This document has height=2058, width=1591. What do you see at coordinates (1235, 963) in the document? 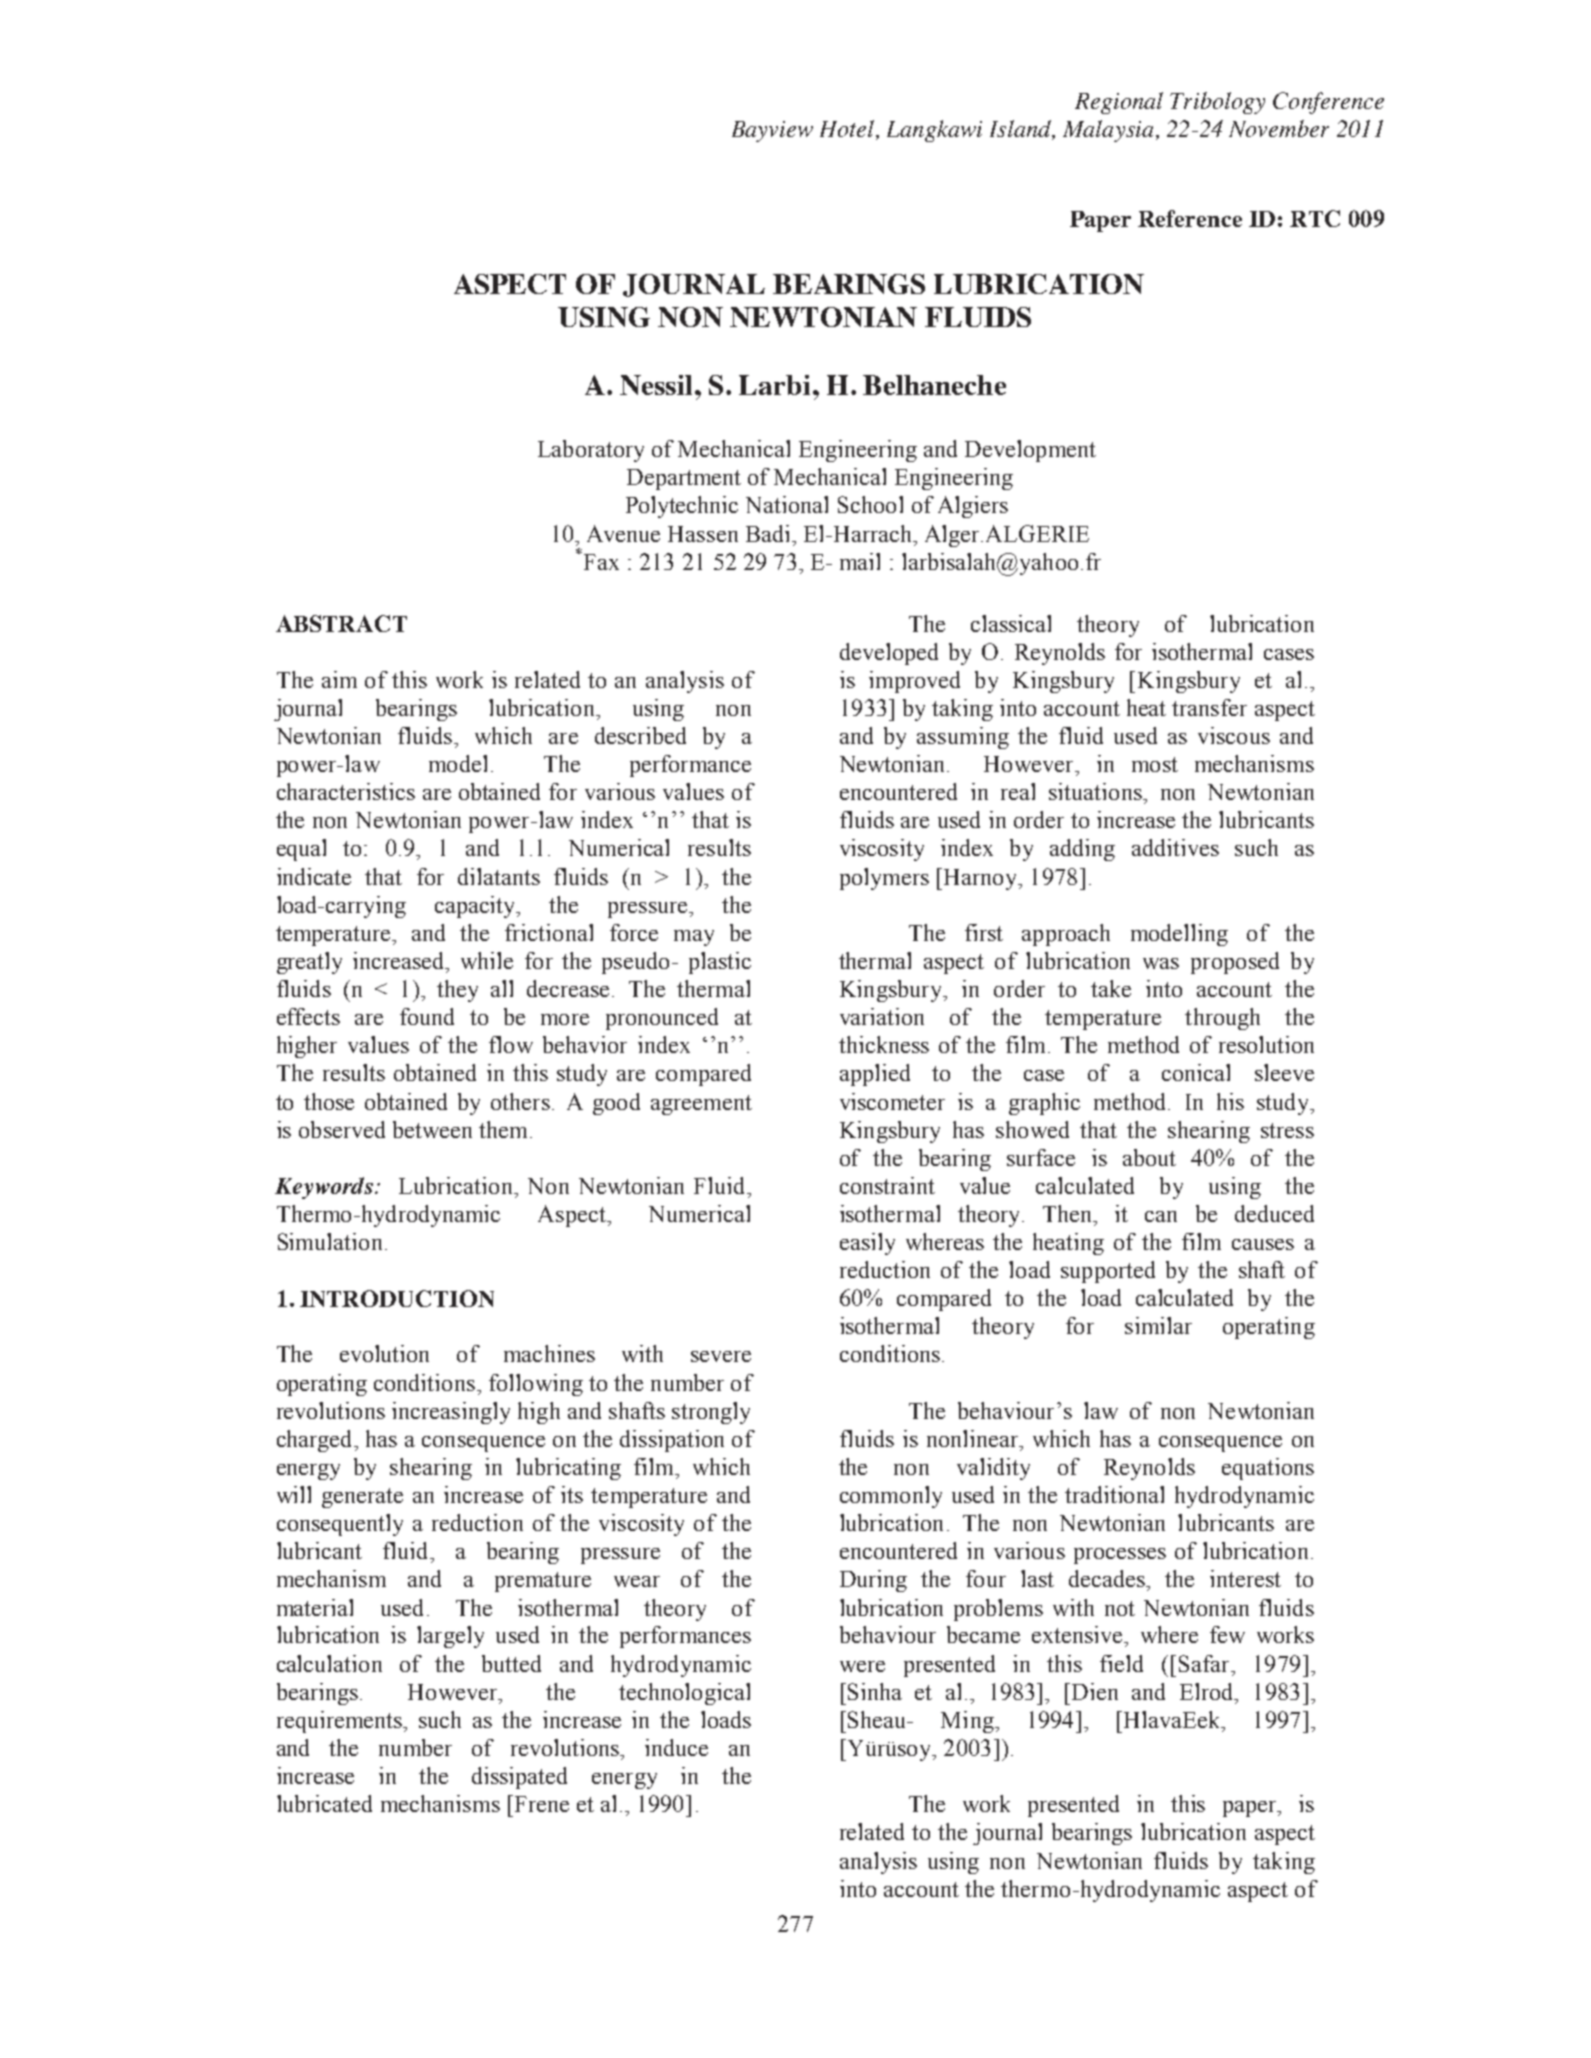
I see `proposed` at bounding box center [1235, 963].
